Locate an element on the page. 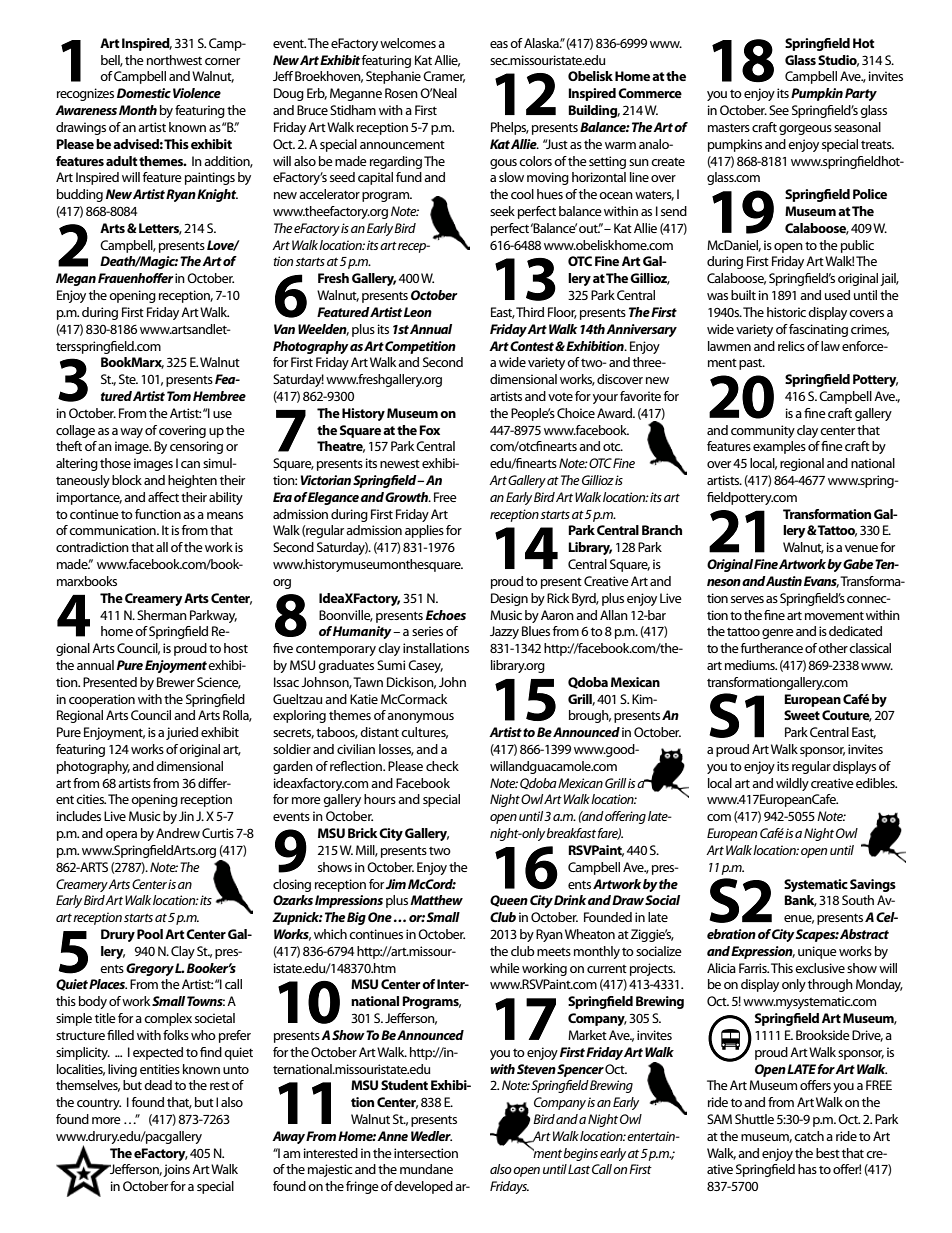 Image resolution: width=952 pixels, height=1233 pixels. northwest is located at coordinates (174, 60).
